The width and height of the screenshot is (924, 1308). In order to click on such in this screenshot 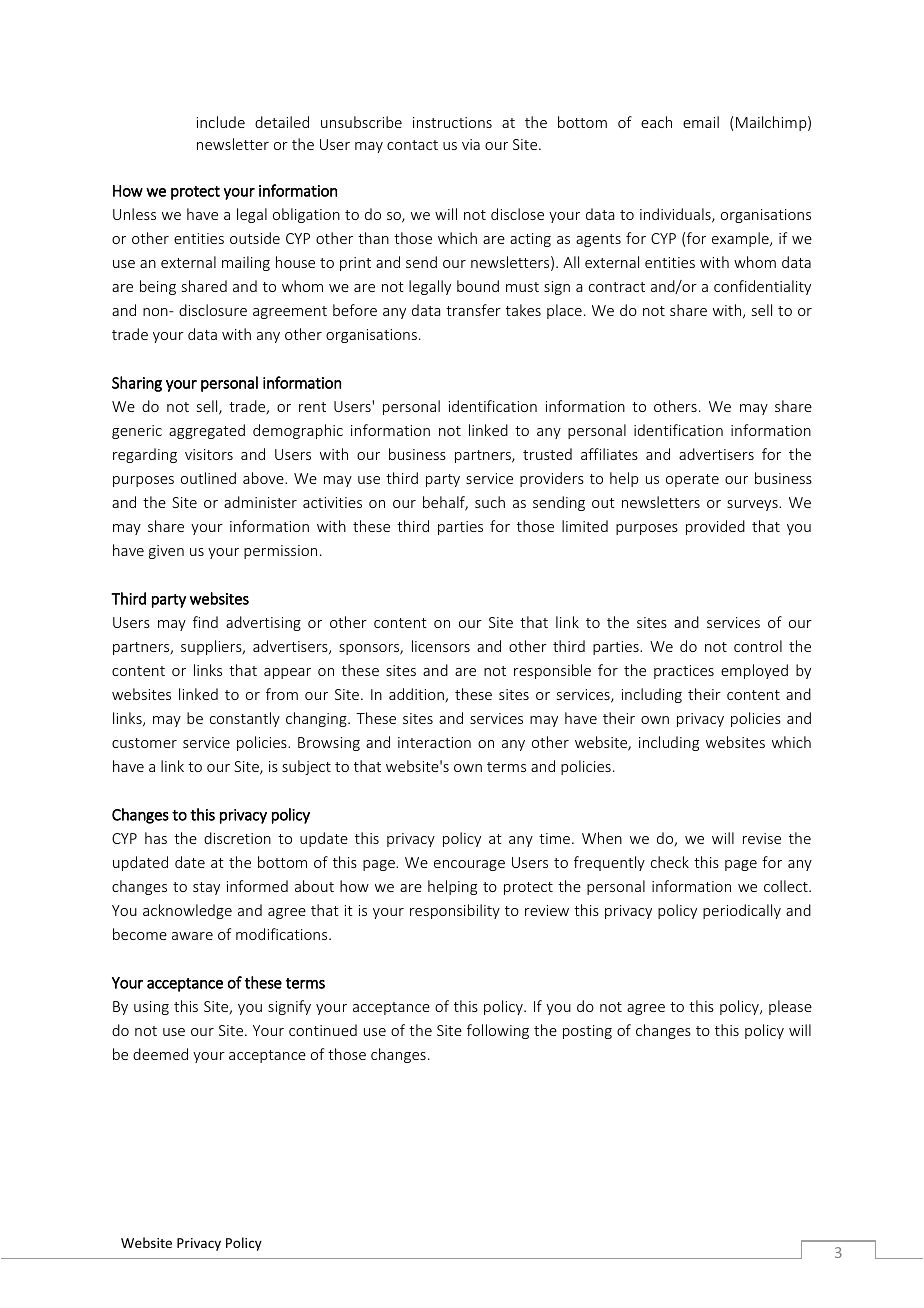, I will do `click(490, 502)`.
